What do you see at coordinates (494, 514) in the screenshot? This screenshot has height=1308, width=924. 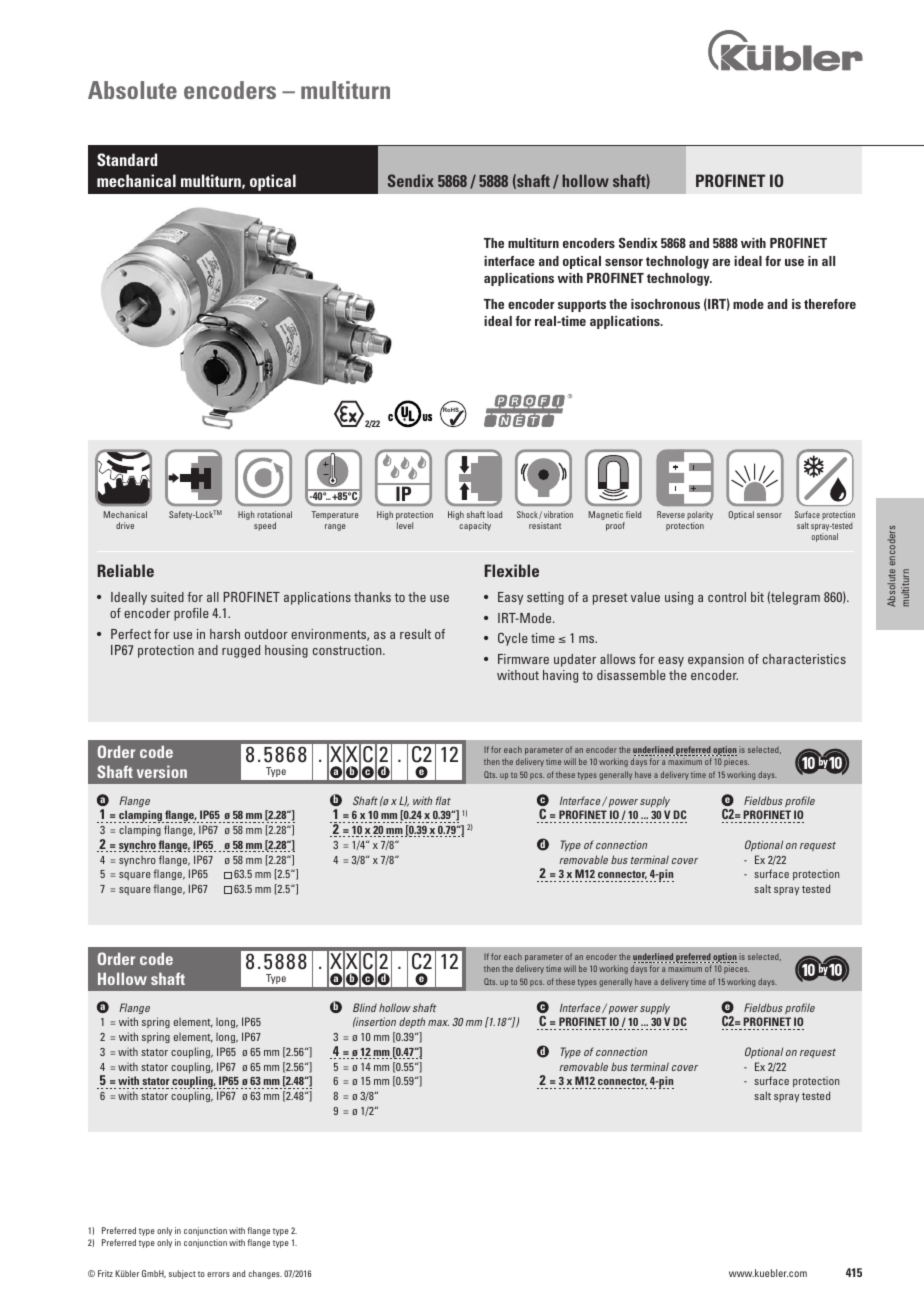 I see `load` at bounding box center [494, 514].
